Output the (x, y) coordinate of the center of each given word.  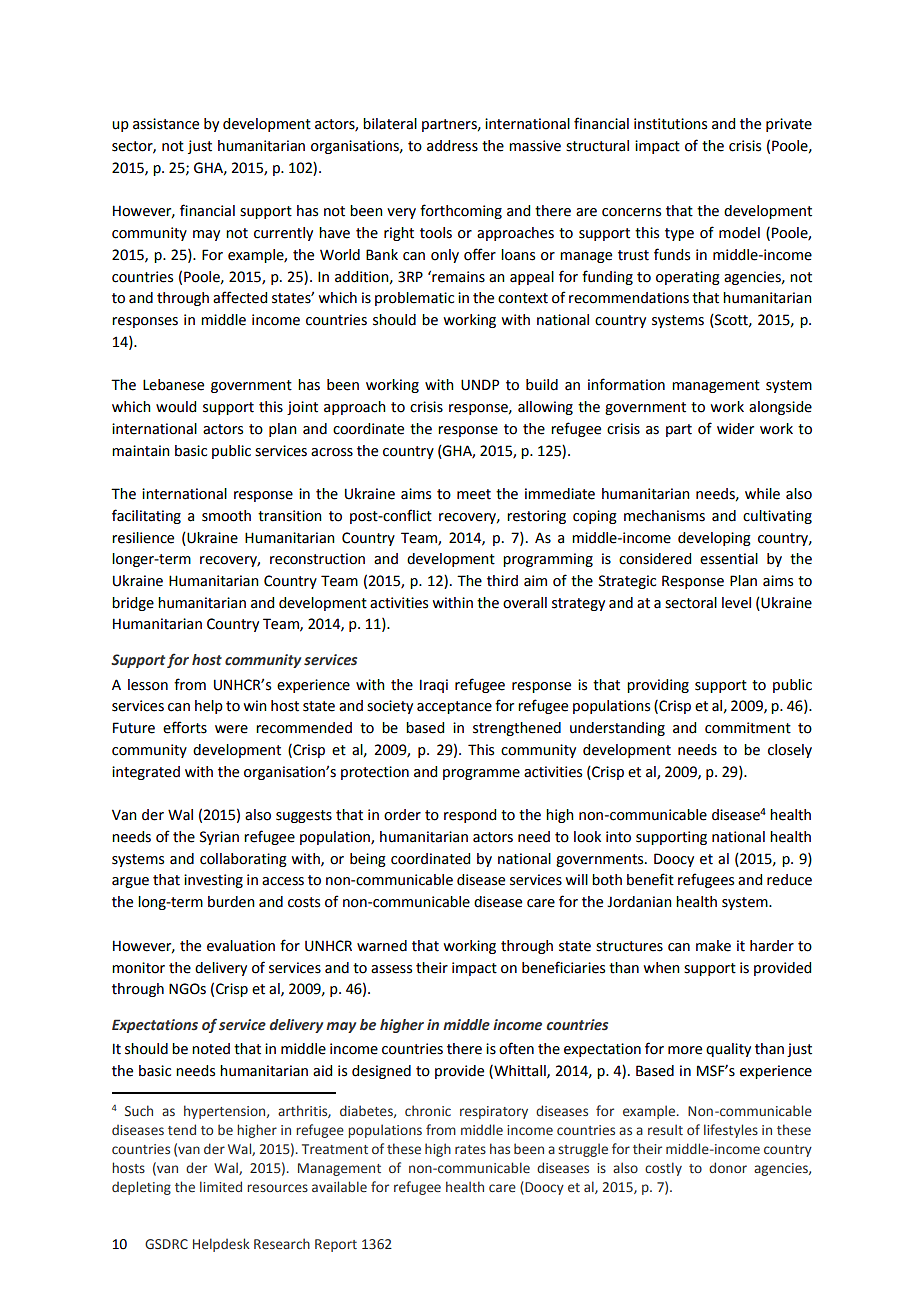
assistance (166, 124)
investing (213, 881)
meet (474, 494)
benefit (650, 879)
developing (714, 539)
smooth (226, 516)
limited (221, 1186)
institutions (670, 124)
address (452, 146)
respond (470, 816)
